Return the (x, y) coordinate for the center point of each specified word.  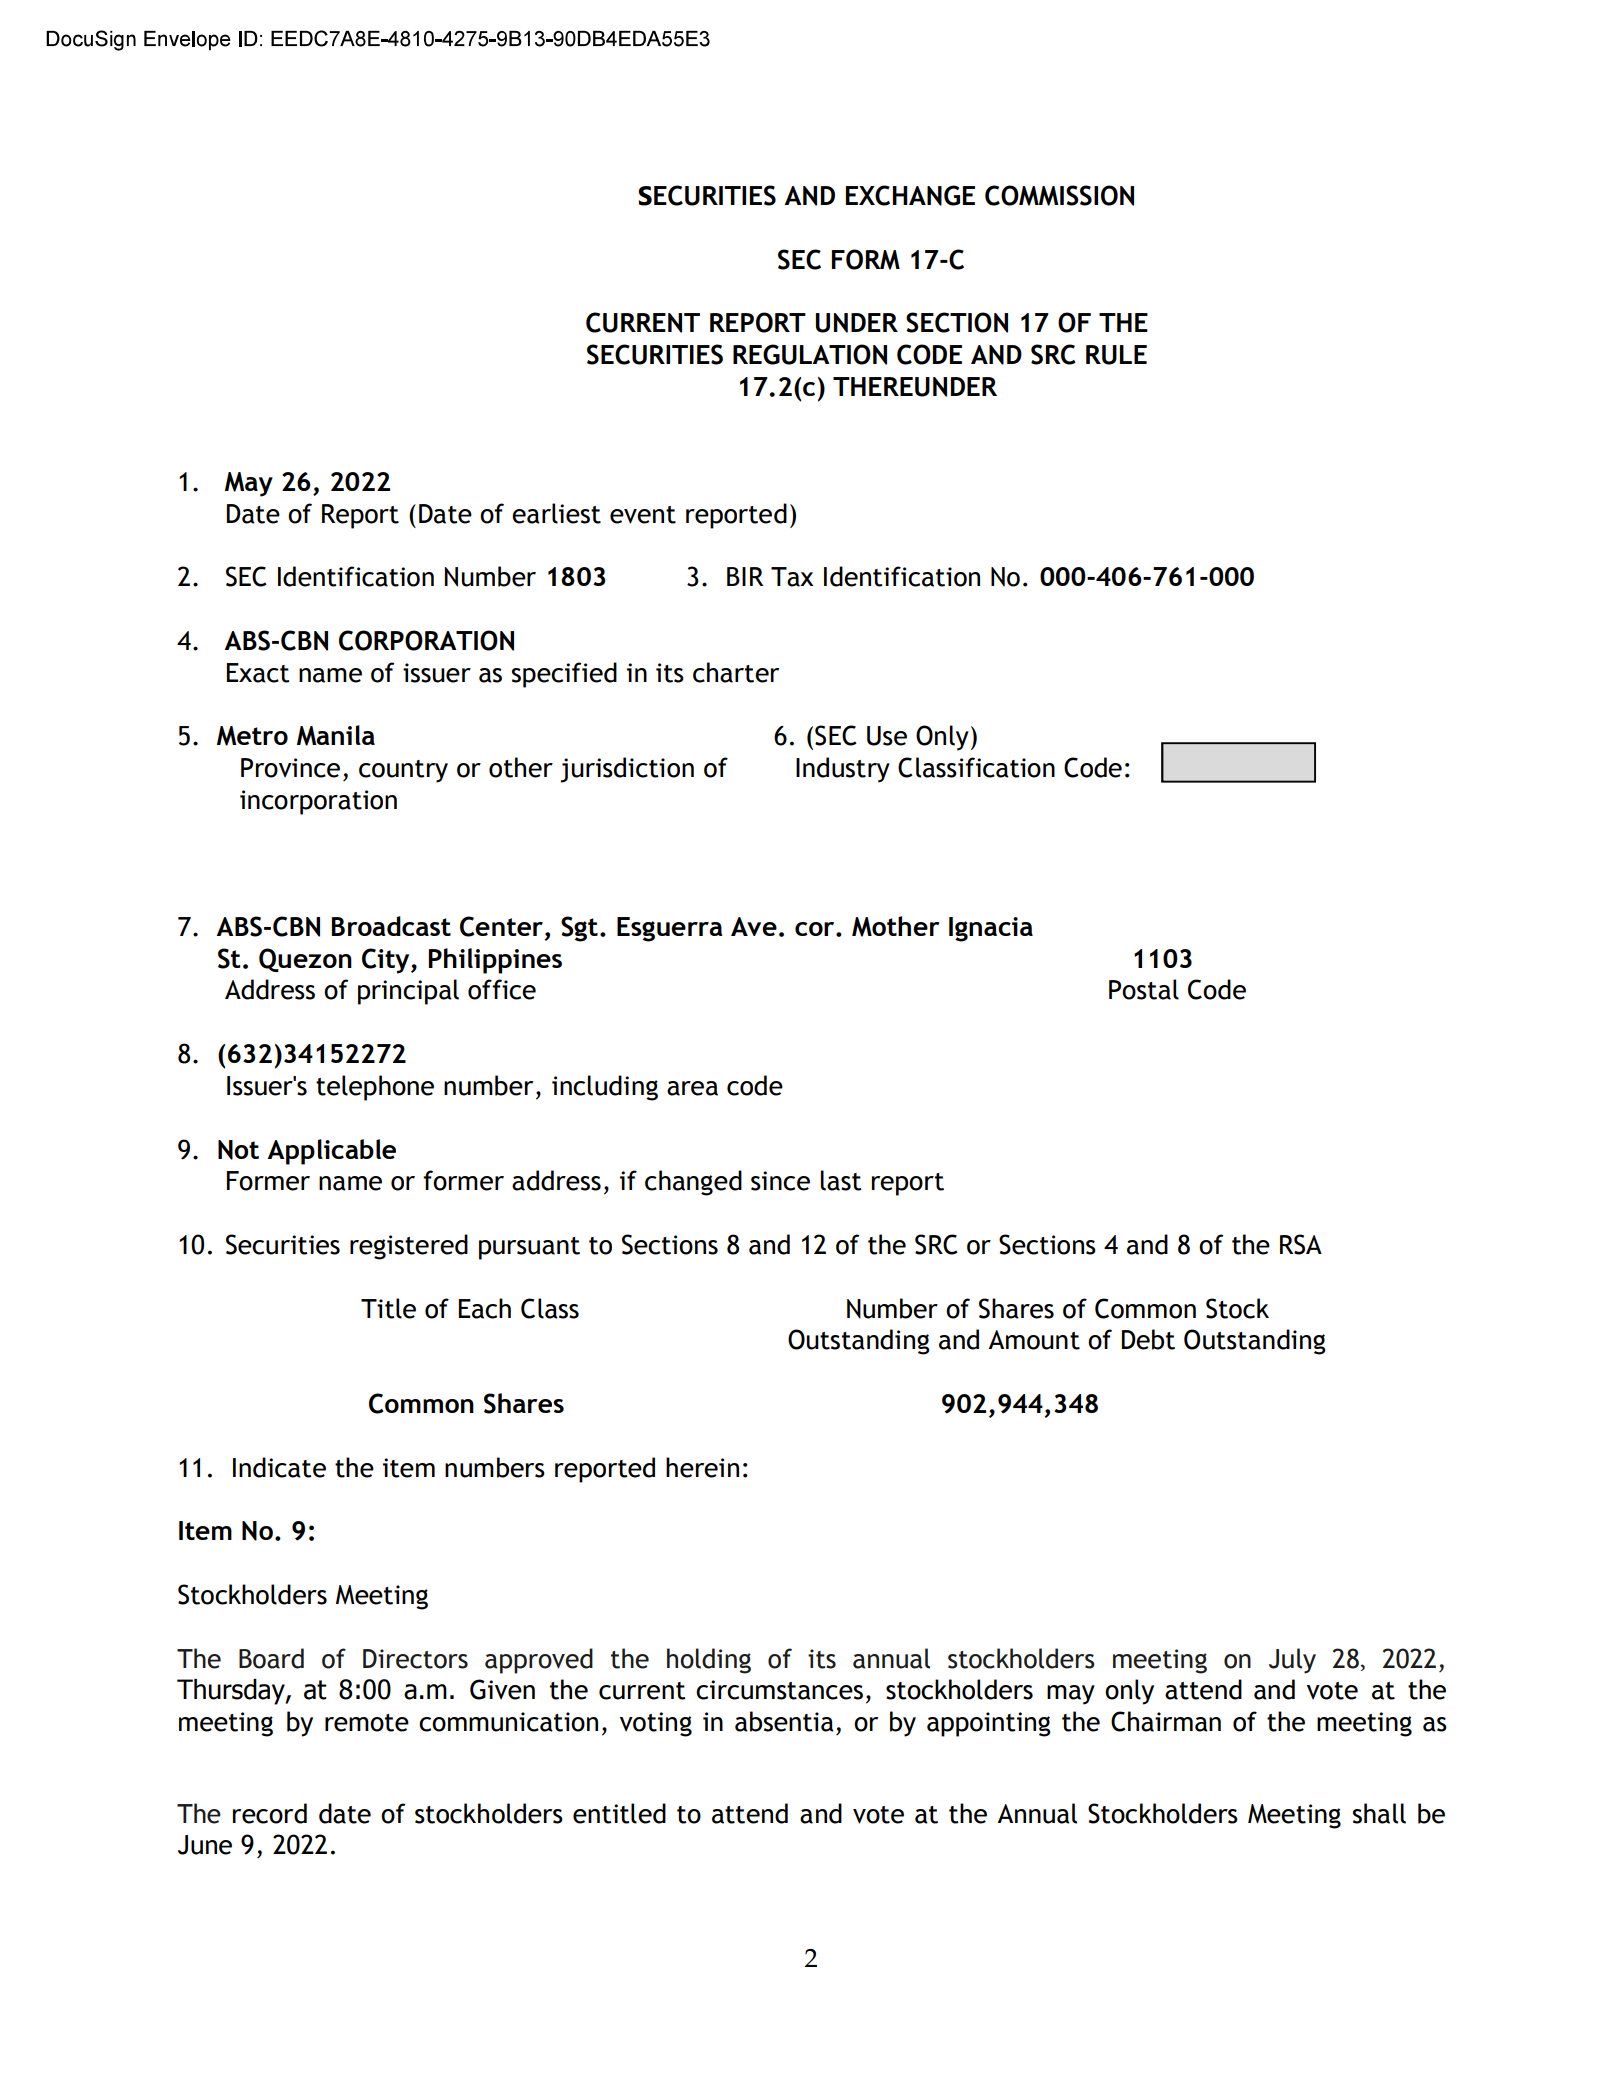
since (780, 1181)
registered (409, 1247)
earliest (556, 513)
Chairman (1166, 1721)
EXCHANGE (910, 195)
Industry (843, 770)
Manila (336, 735)
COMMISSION (1059, 195)
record (270, 1813)
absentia (784, 1721)
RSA (1301, 1244)
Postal (1144, 989)
